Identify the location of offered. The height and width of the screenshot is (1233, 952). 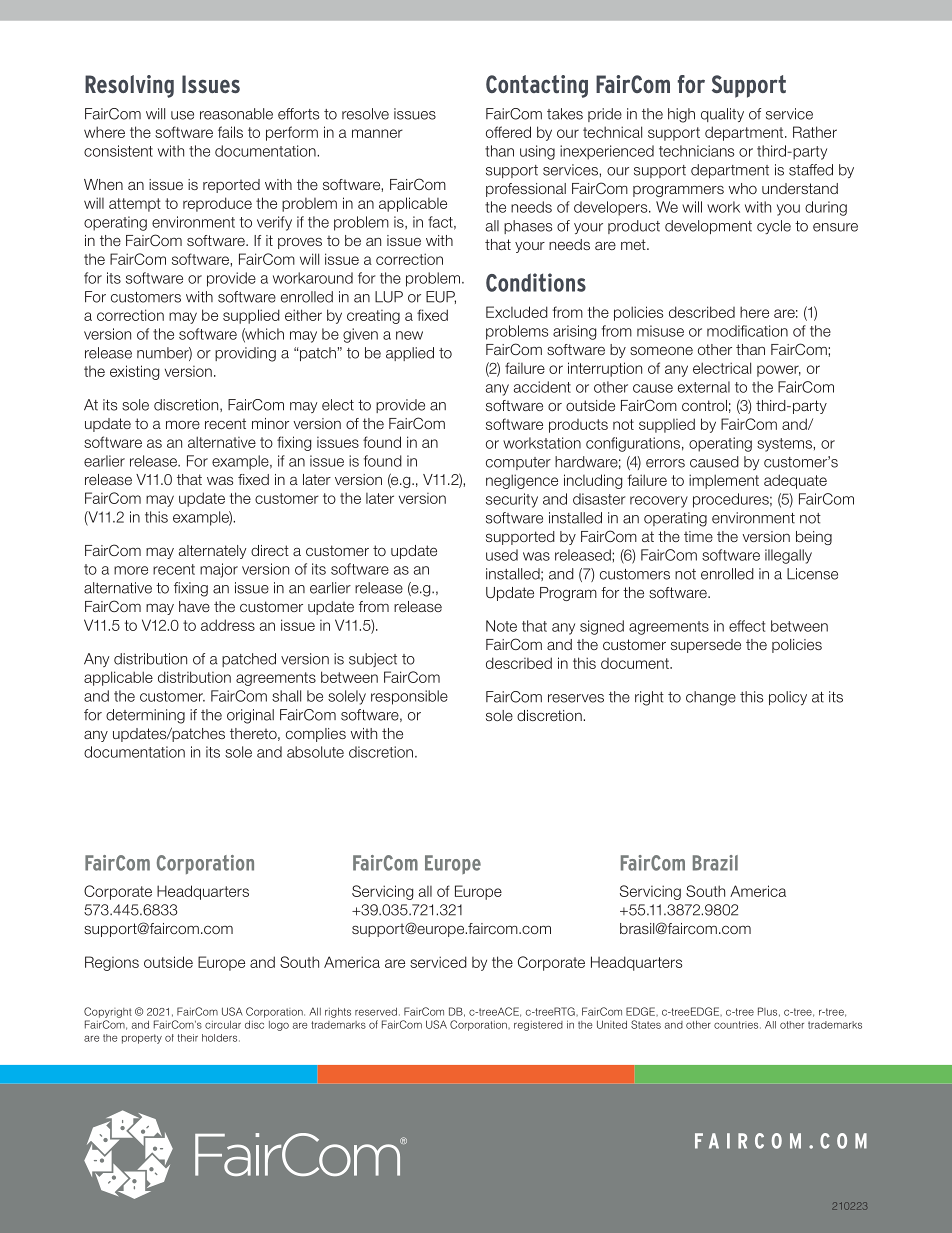
(508, 132).
